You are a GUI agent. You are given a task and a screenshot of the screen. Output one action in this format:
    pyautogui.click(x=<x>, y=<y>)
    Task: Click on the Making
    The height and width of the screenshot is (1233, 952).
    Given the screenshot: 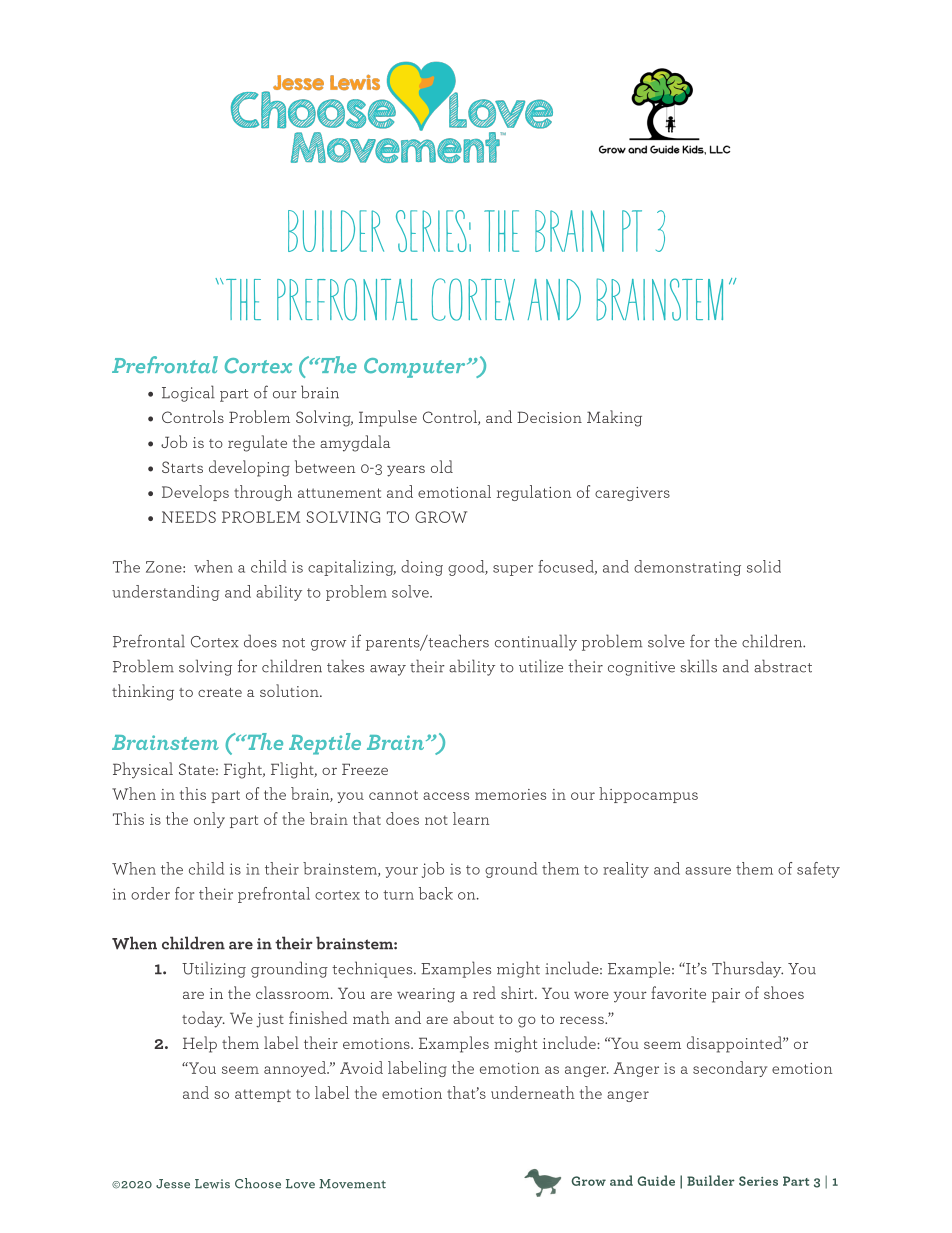 What is the action you would take?
    pyautogui.click(x=614, y=418)
